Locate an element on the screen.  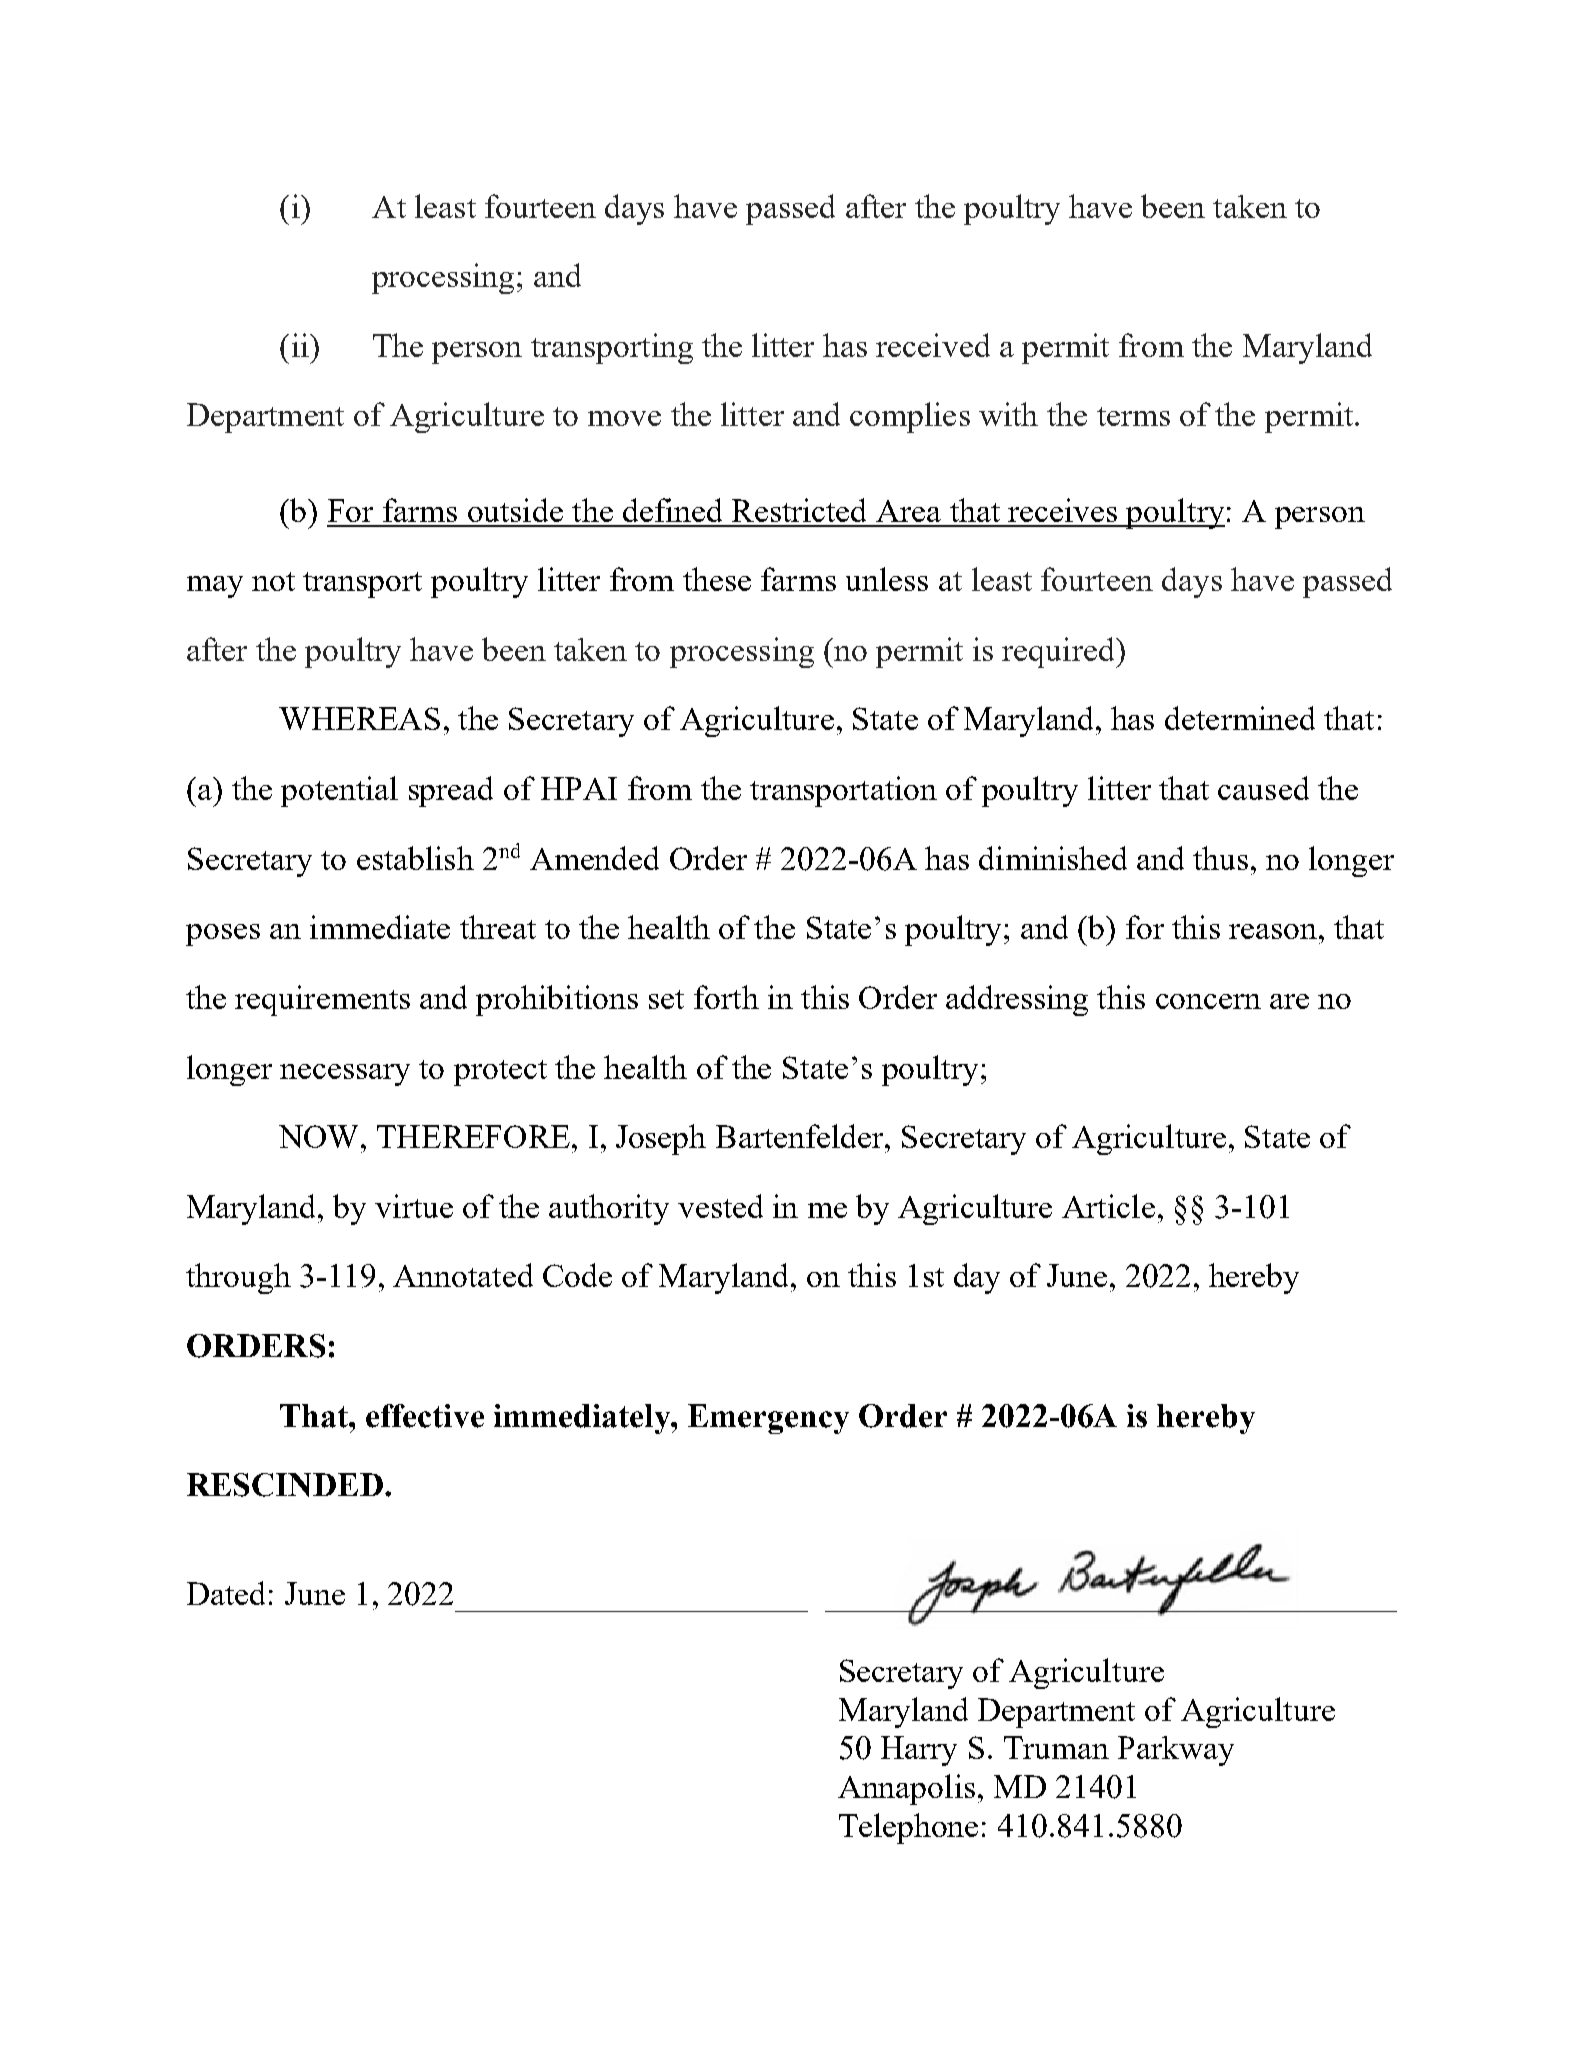
move is located at coordinates (624, 418).
